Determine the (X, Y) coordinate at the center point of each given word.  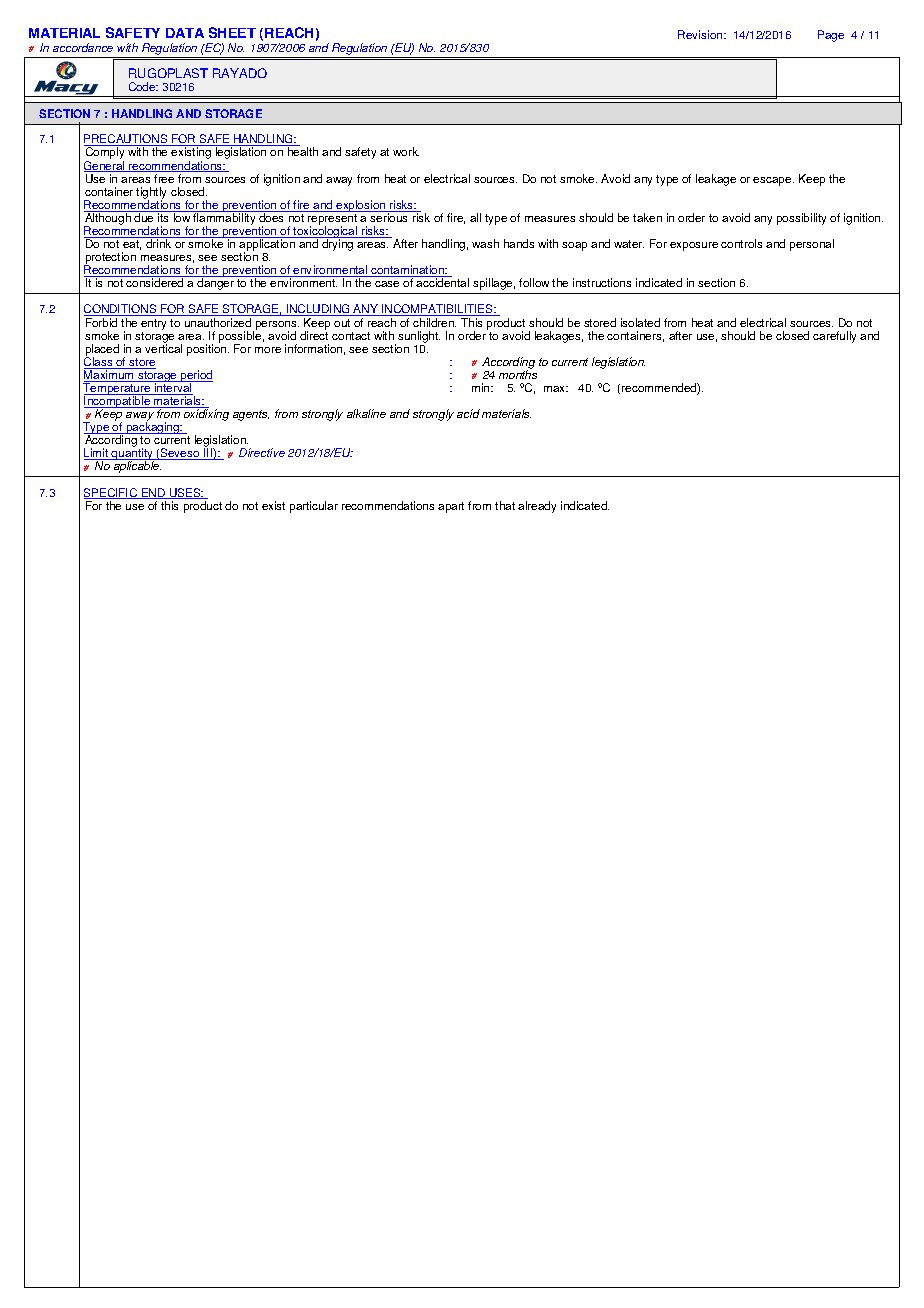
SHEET (232, 32)
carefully (834, 337)
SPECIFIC (112, 493)
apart (451, 507)
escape (773, 181)
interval (173, 388)
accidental (442, 282)
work (406, 151)
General (105, 166)
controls (741, 243)
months (518, 373)
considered (154, 282)
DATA (185, 33)
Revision (701, 34)
